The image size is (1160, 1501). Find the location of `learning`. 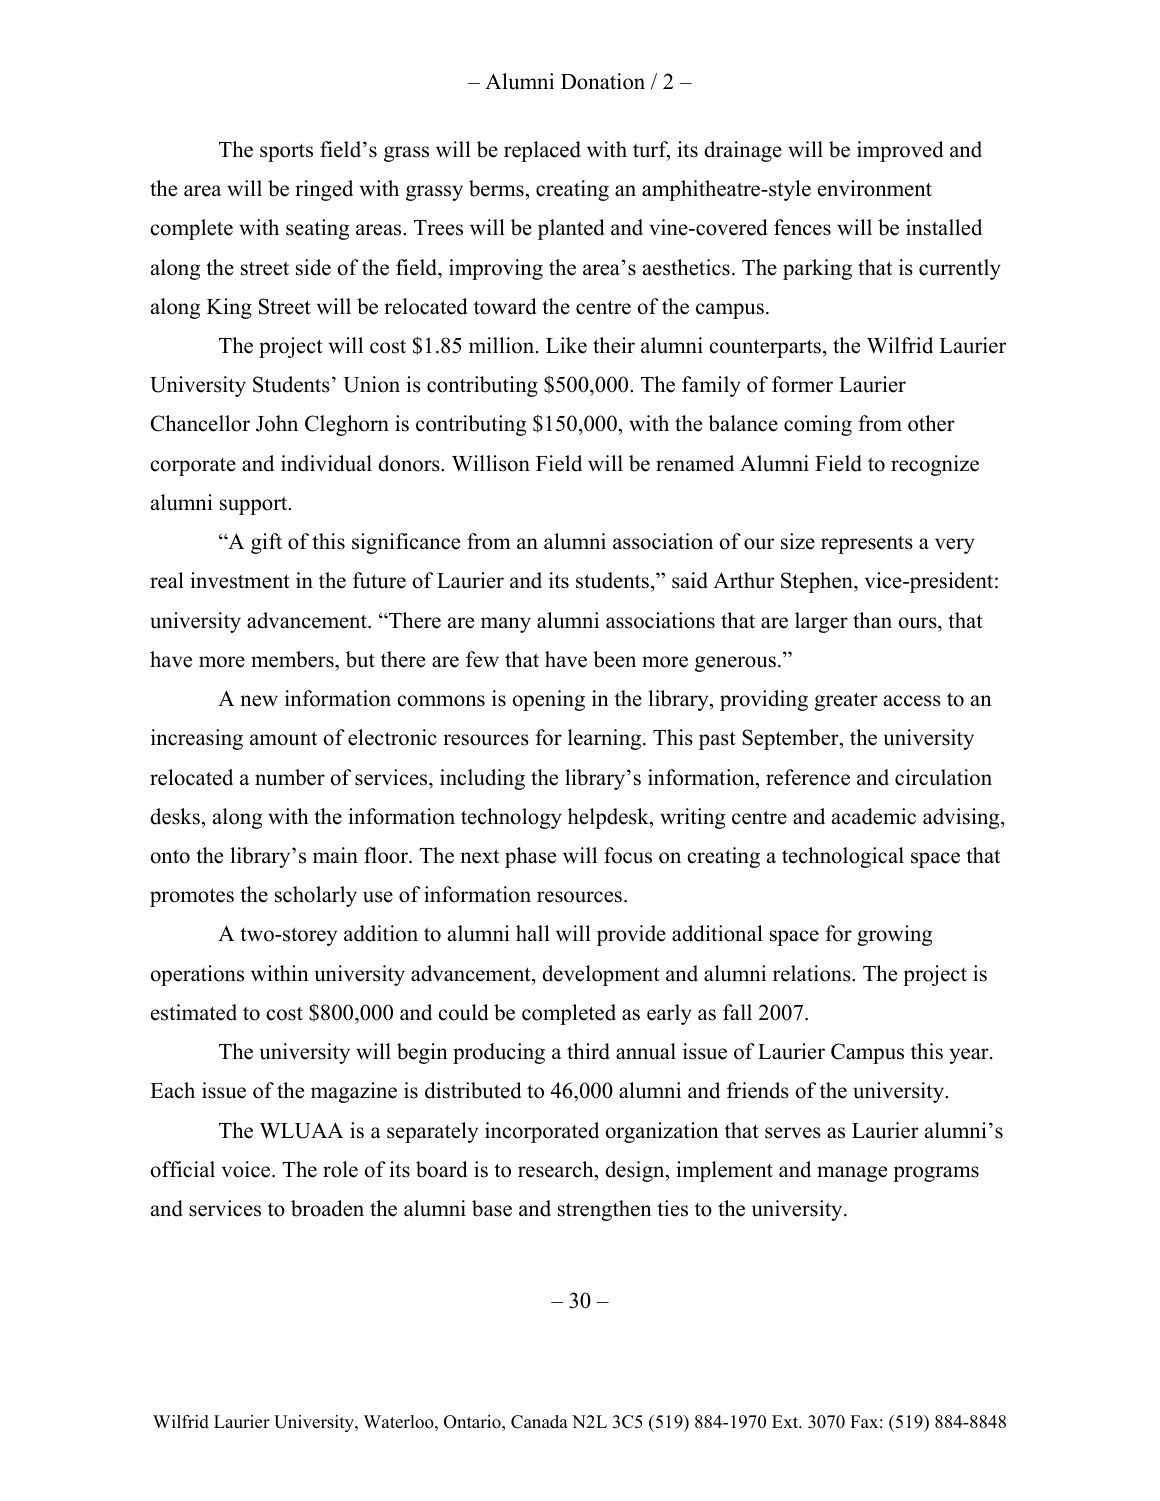

learning is located at coordinates (606, 739).
